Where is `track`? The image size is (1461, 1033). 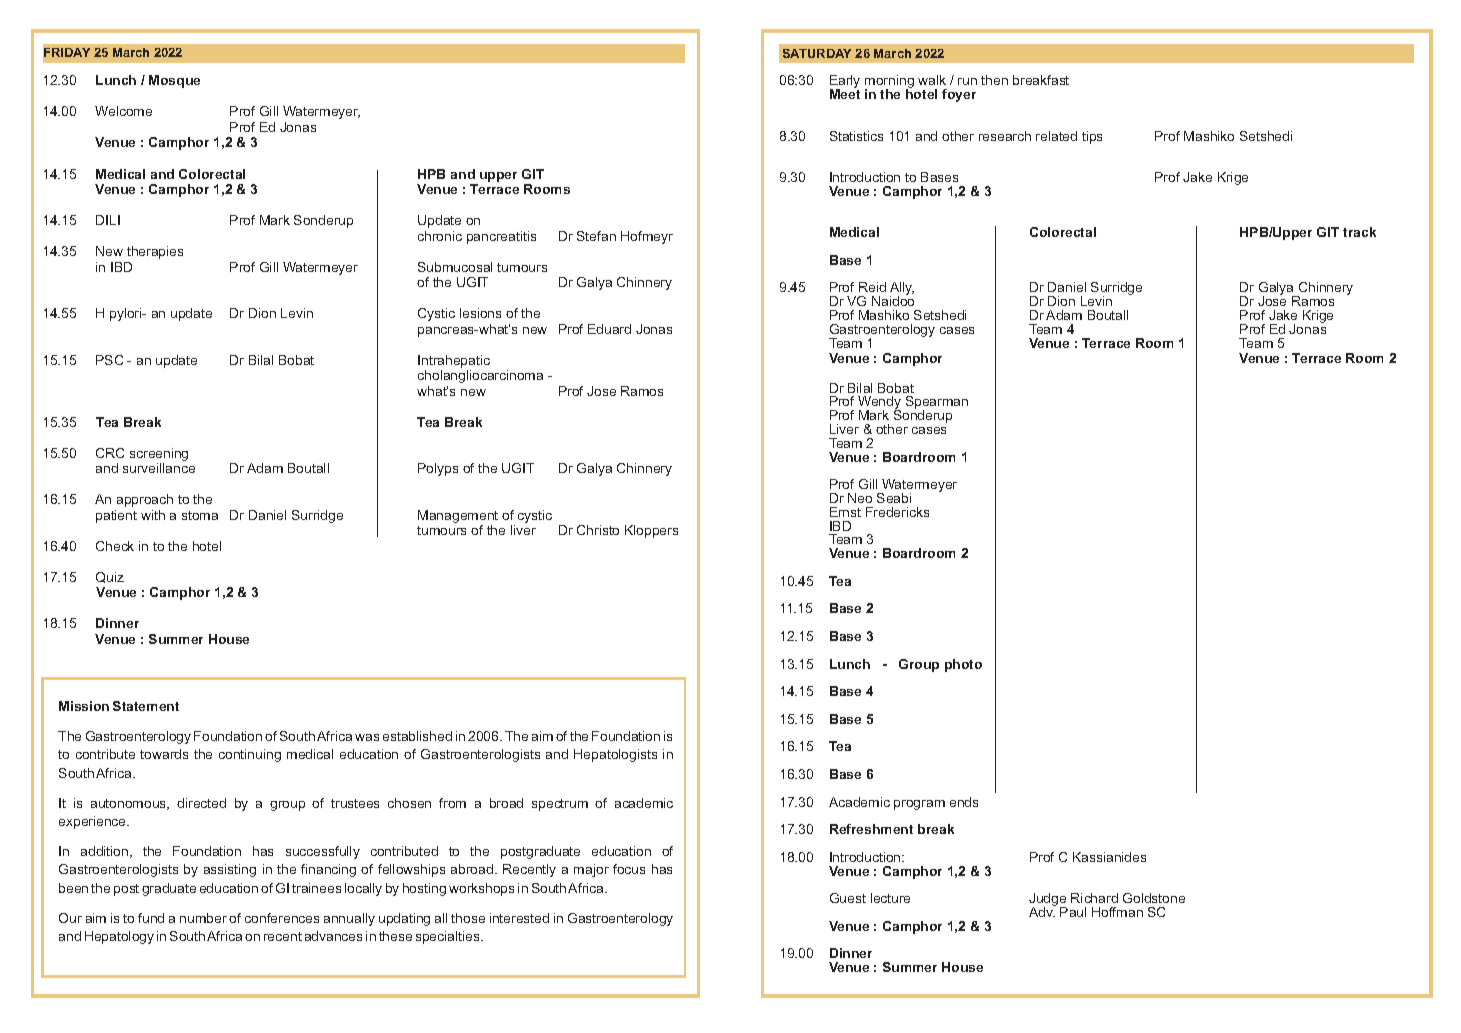
track is located at coordinates (1359, 232).
